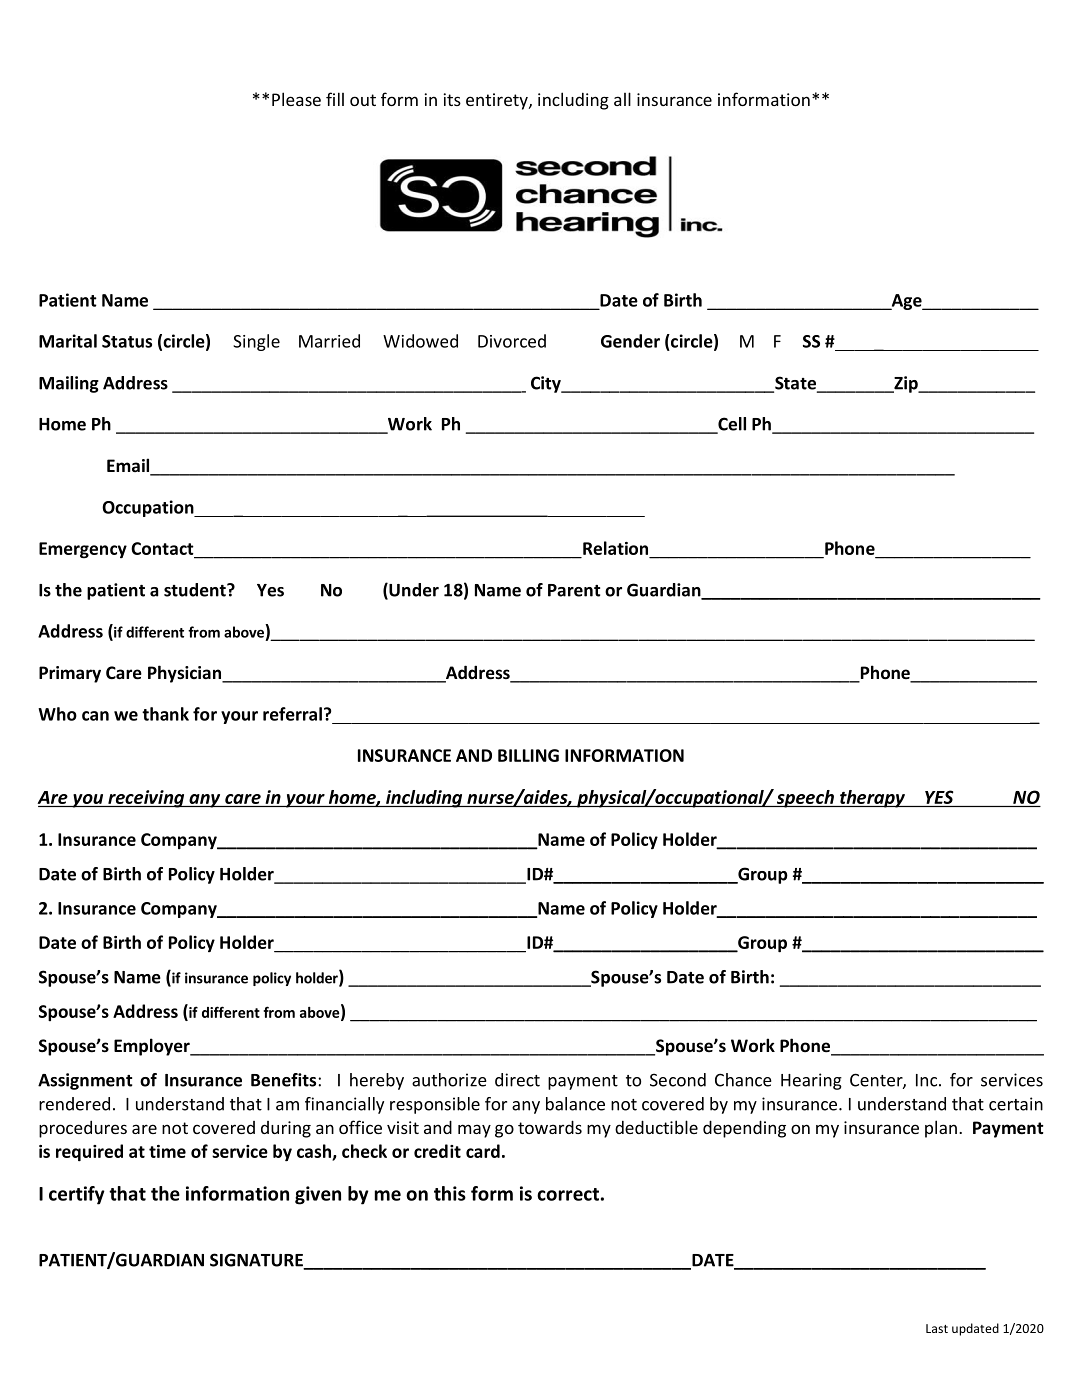 This screenshot has width=1082, height=1400. I want to click on entirety, so click(498, 101).
